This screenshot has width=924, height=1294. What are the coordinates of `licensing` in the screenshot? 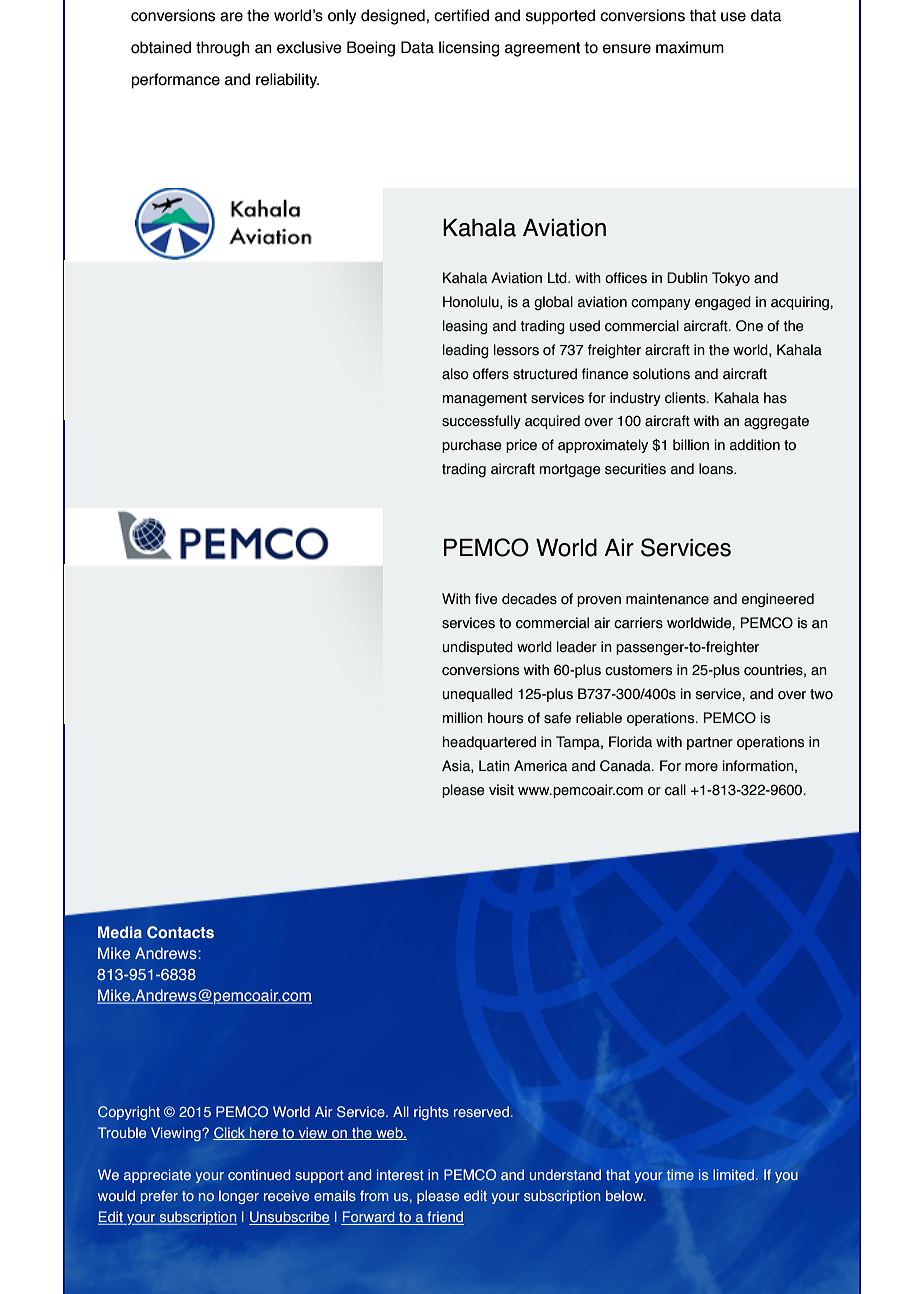 It's located at (469, 49).
